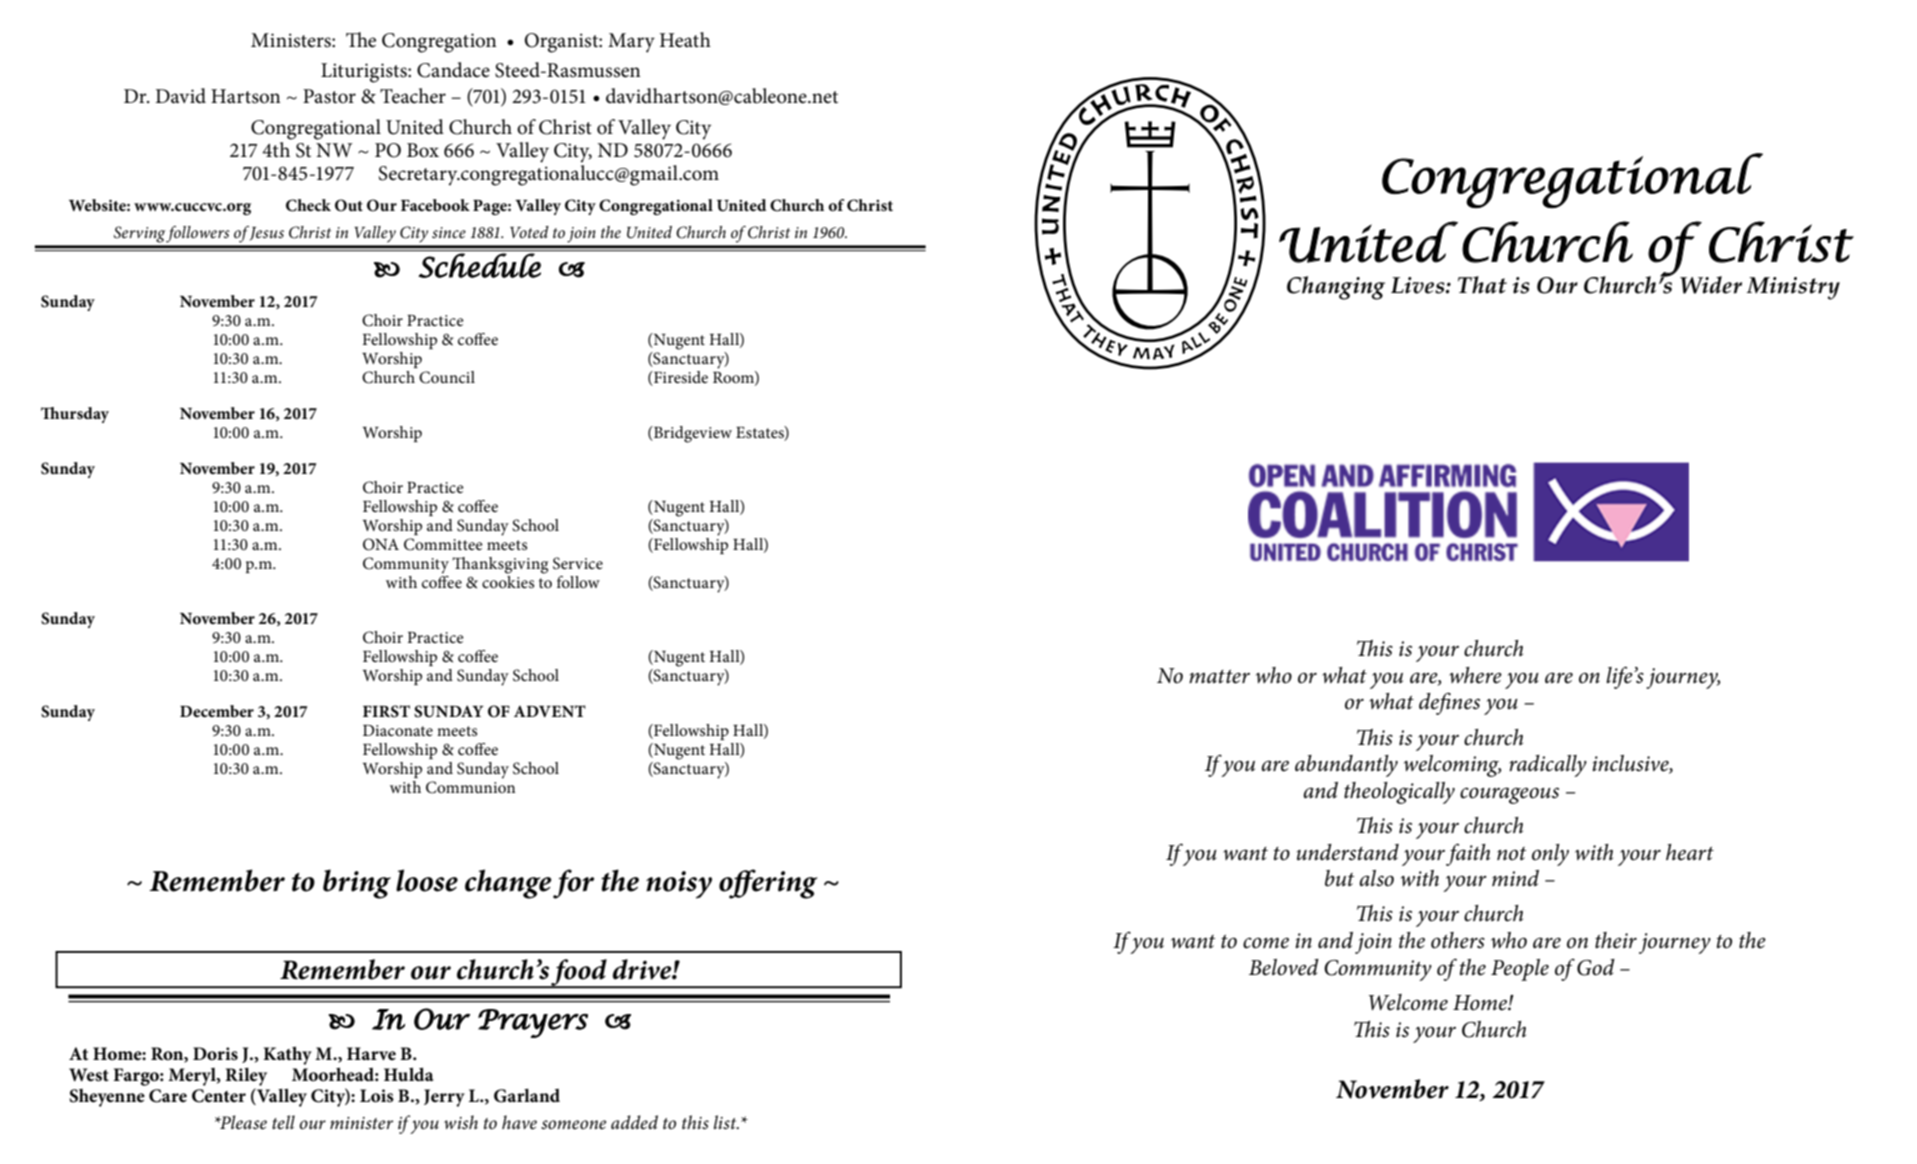 This page has width=1917, height=1164. Describe the element at coordinates (1482, 285) in the page. I see `That` at that location.
